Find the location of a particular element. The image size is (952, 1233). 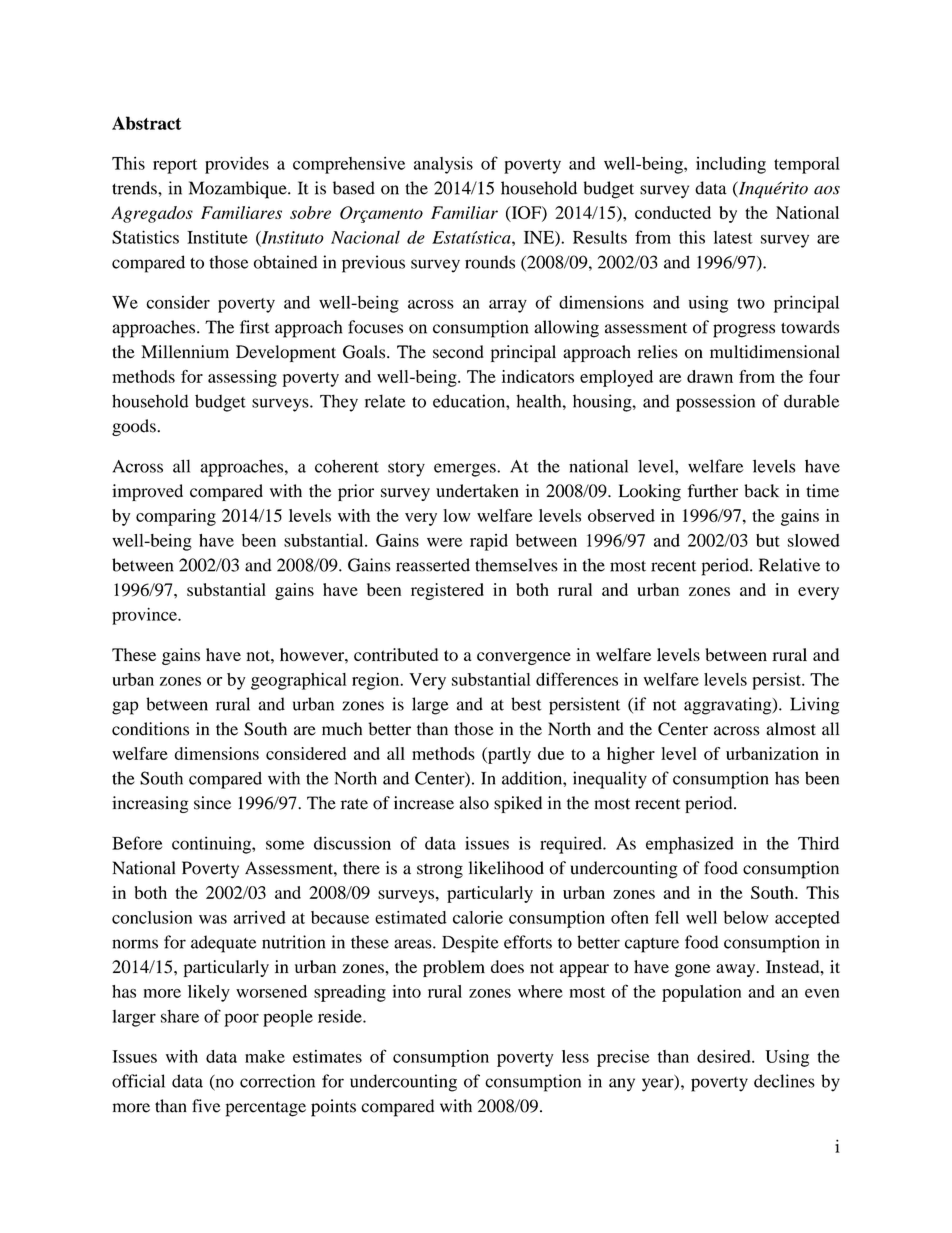

five is located at coordinates (206, 1106).
